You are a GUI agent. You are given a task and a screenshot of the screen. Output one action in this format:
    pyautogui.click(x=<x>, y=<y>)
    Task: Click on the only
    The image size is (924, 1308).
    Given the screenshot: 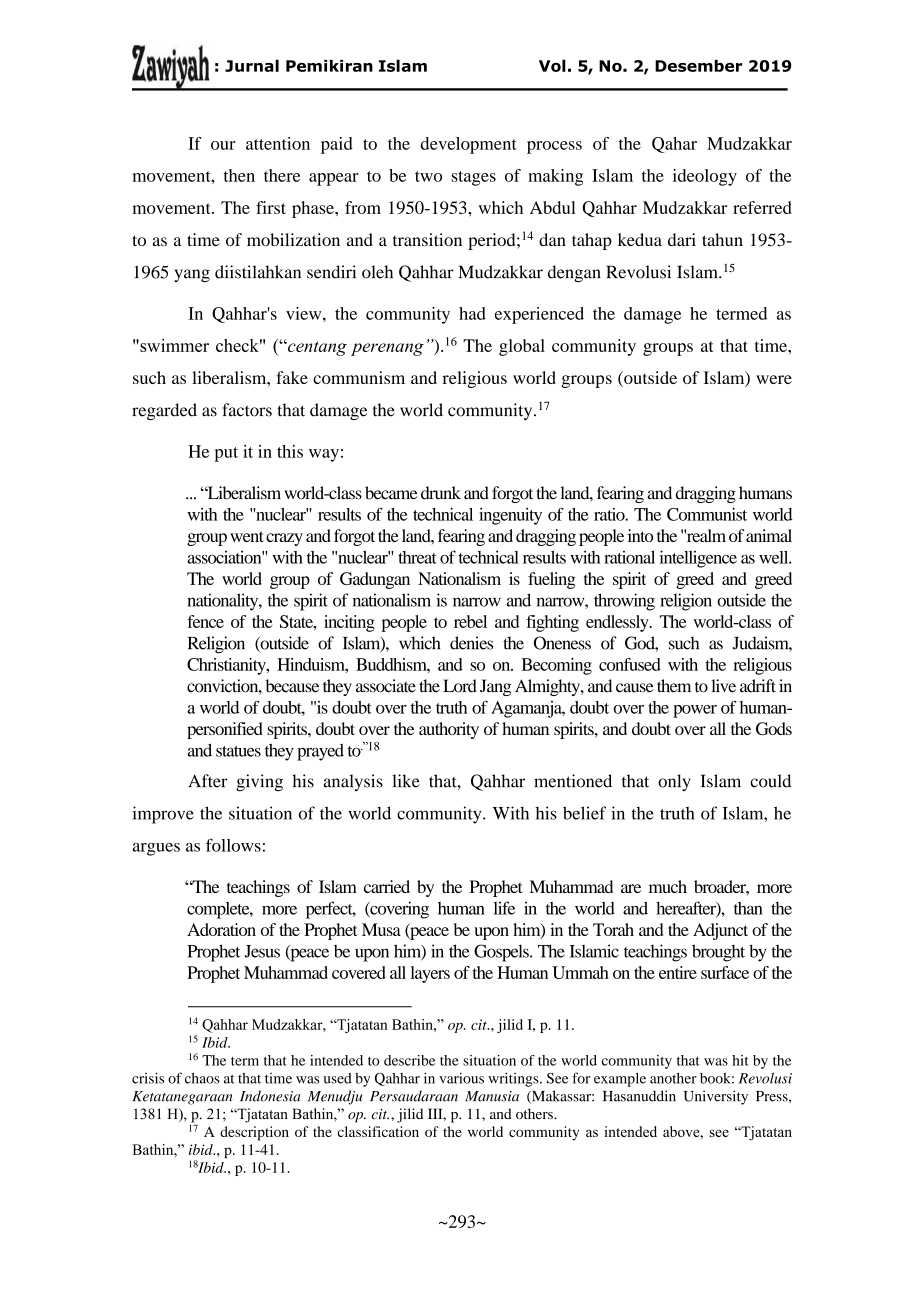 What is the action you would take?
    pyautogui.click(x=674, y=782)
